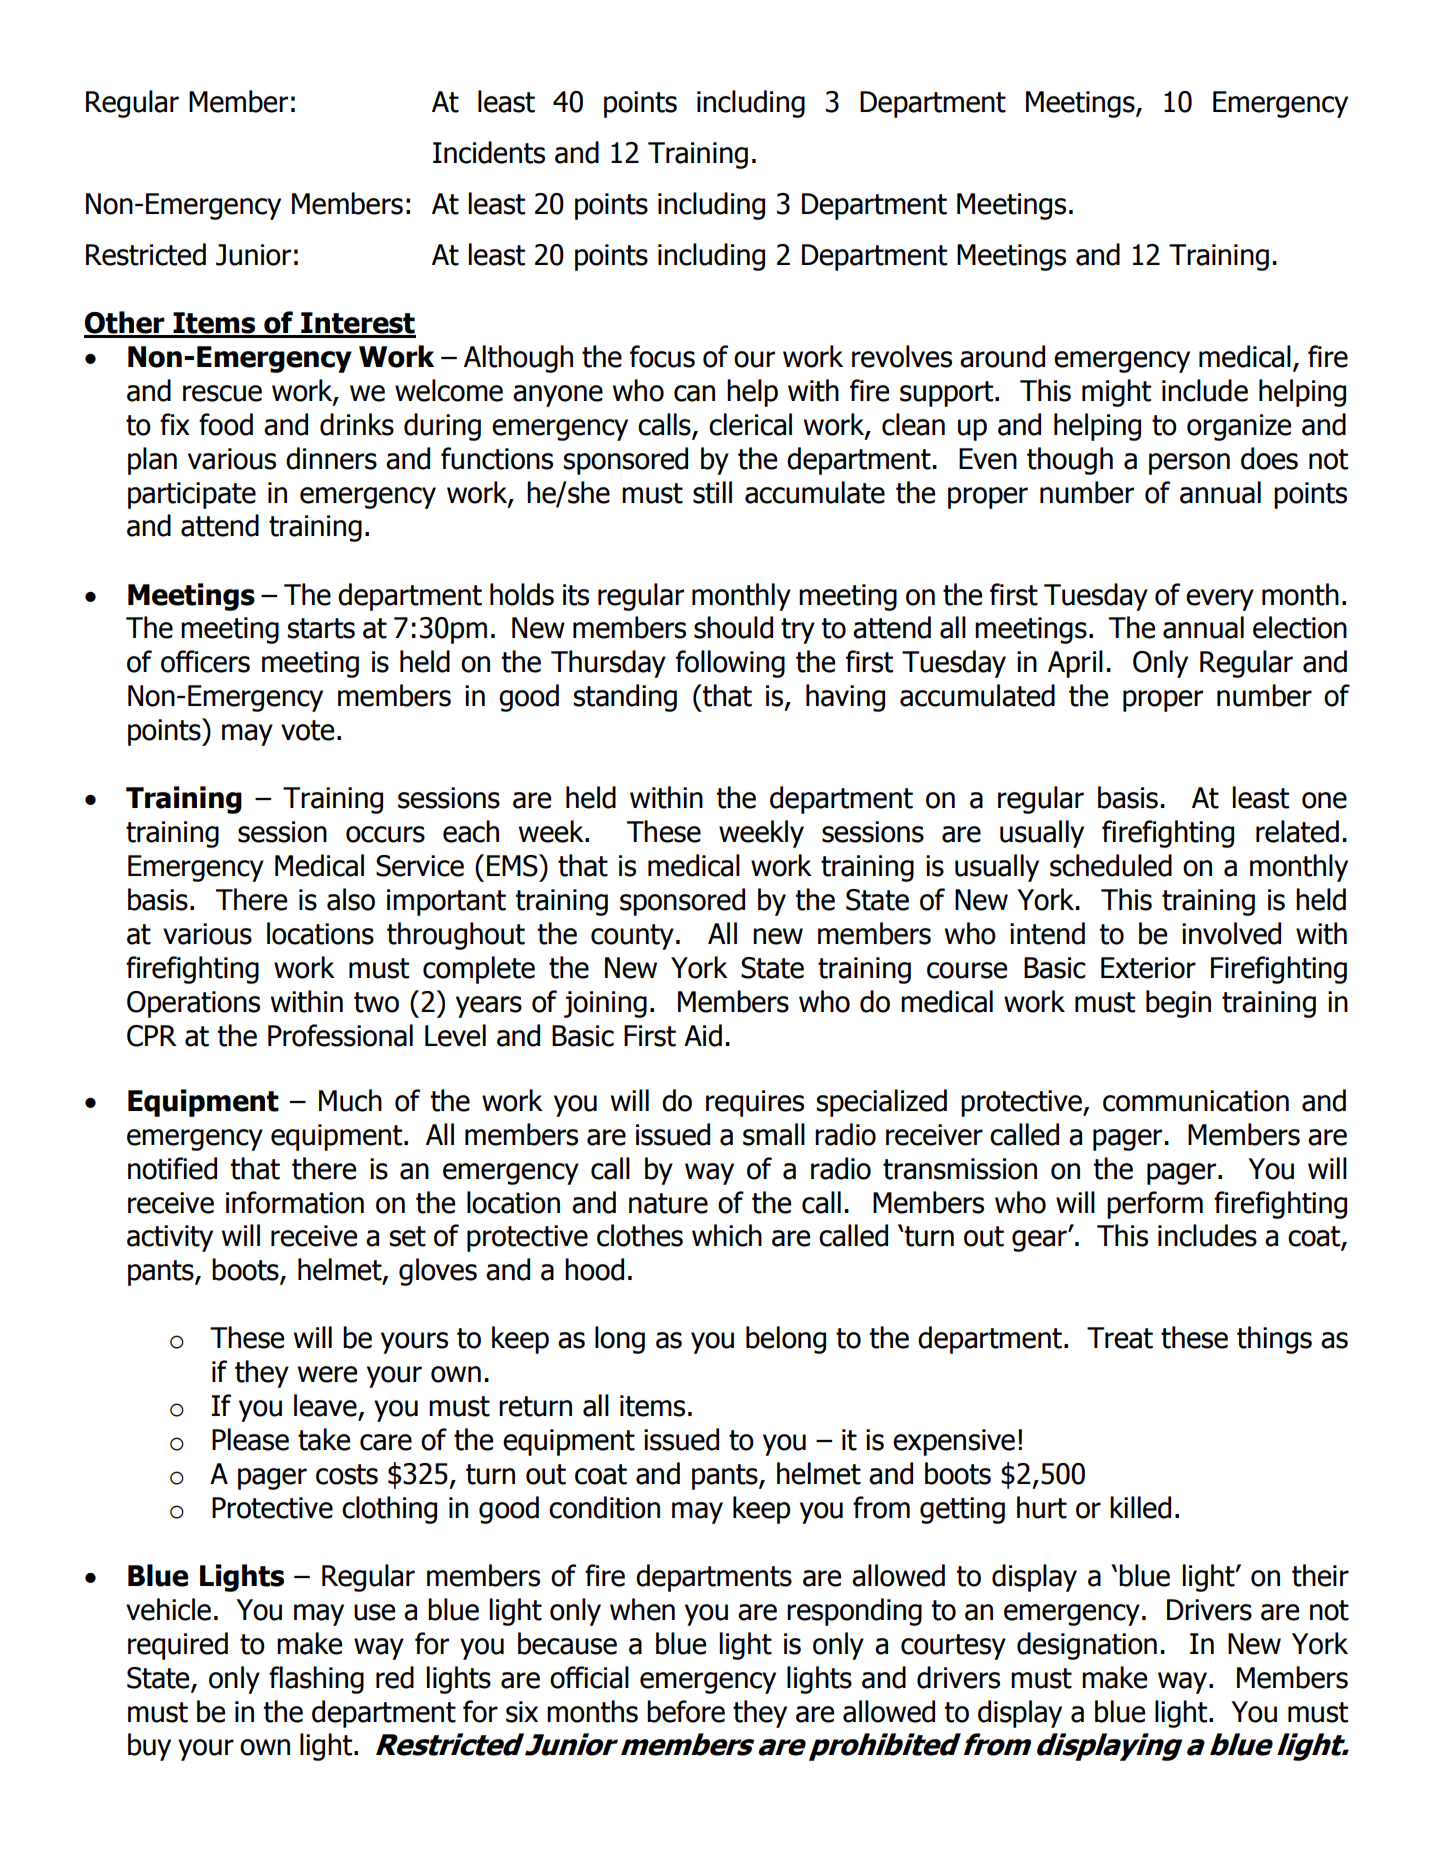 The width and height of the screenshot is (1433, 1855). What do you see at coordinates (1087, 1646) in the screenshot?
I see `designation` at bounding box center [1087, 1646].
